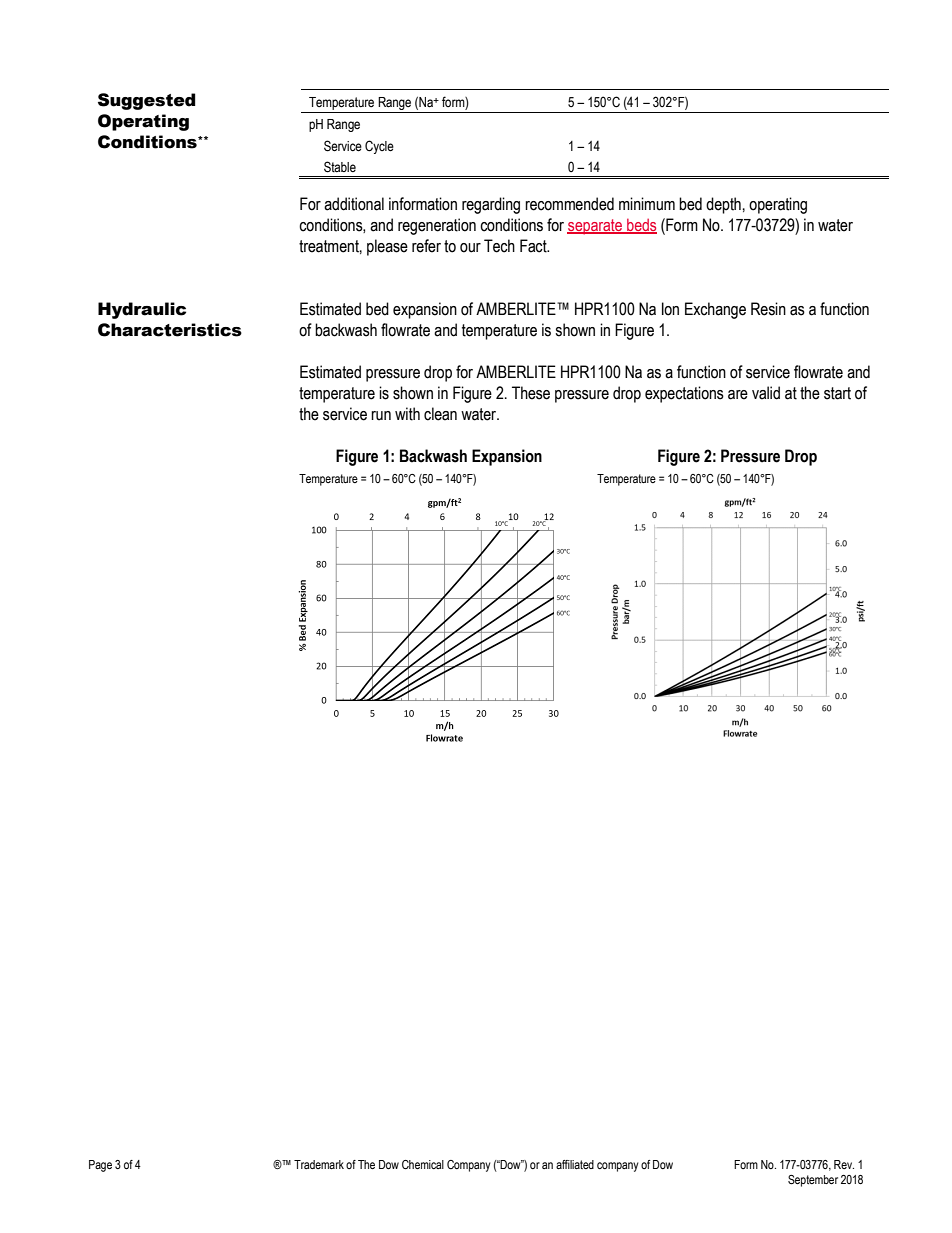 Image resolution: width=952 pixels, height=1233 pixels. Describe the element at coordinates (423, 1164) in the screenshot. I see `Chemical` at that location.
